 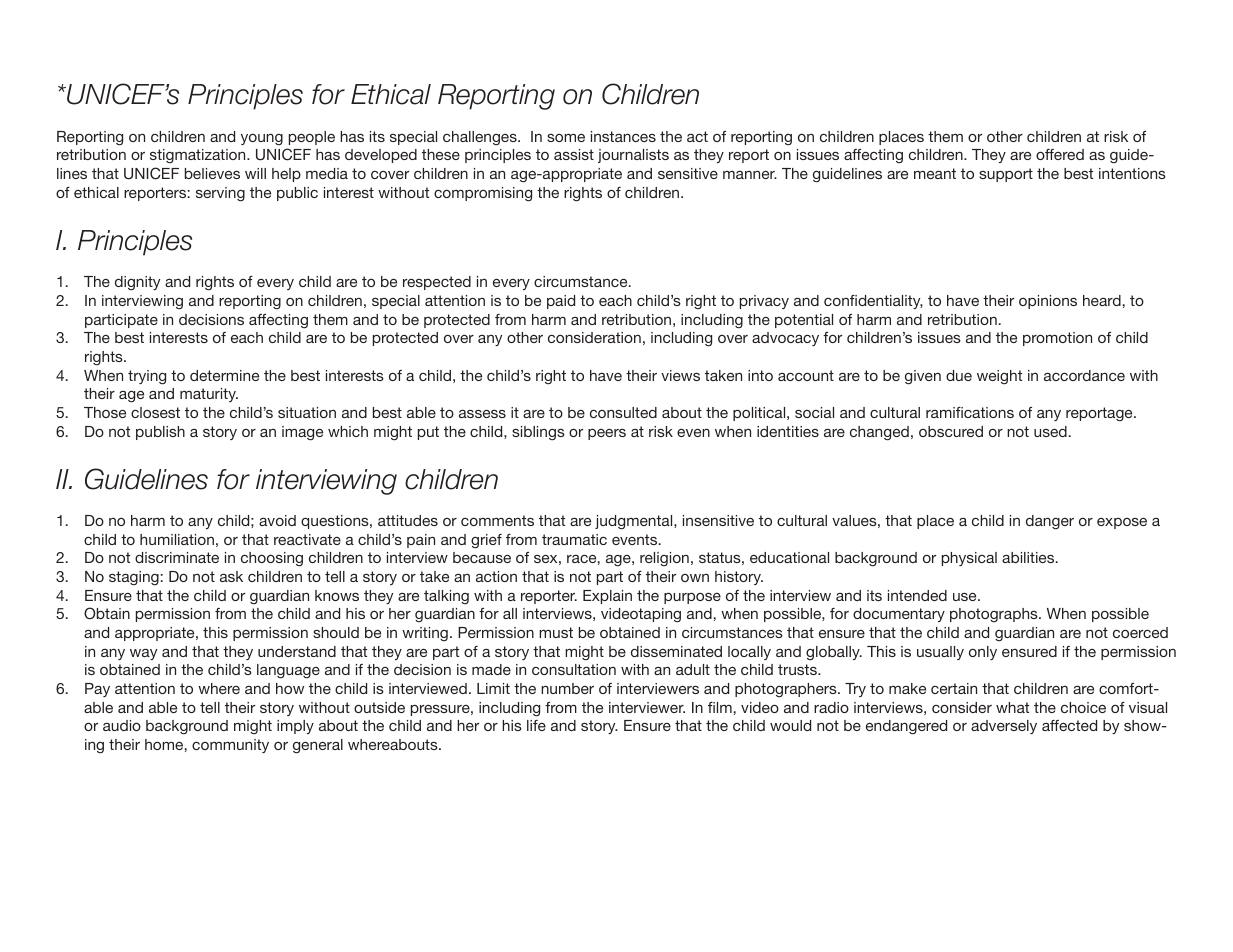 I want to click on journalists, so click(x=633, y=156).
